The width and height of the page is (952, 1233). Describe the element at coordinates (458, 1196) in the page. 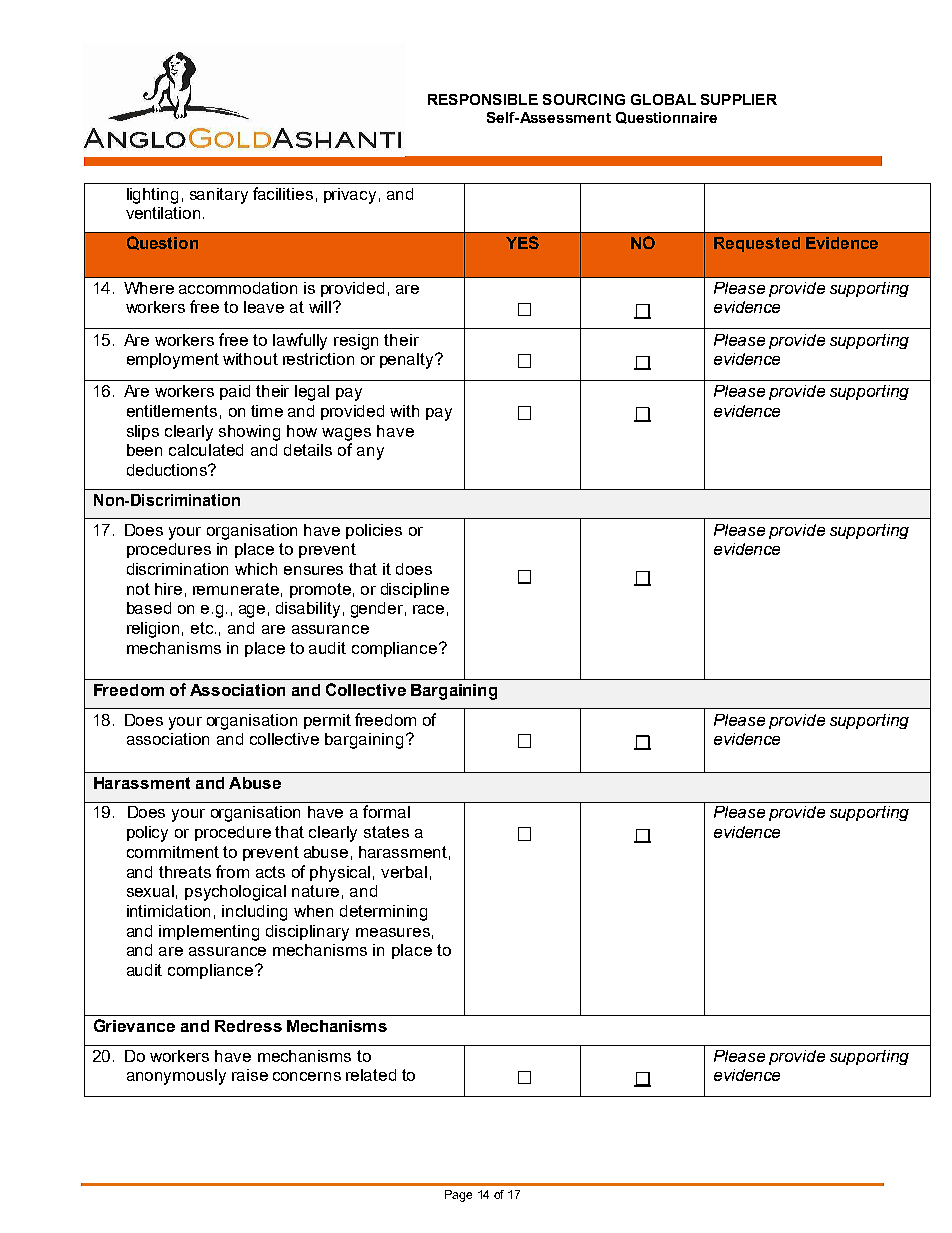

I see `Page` at that location.
